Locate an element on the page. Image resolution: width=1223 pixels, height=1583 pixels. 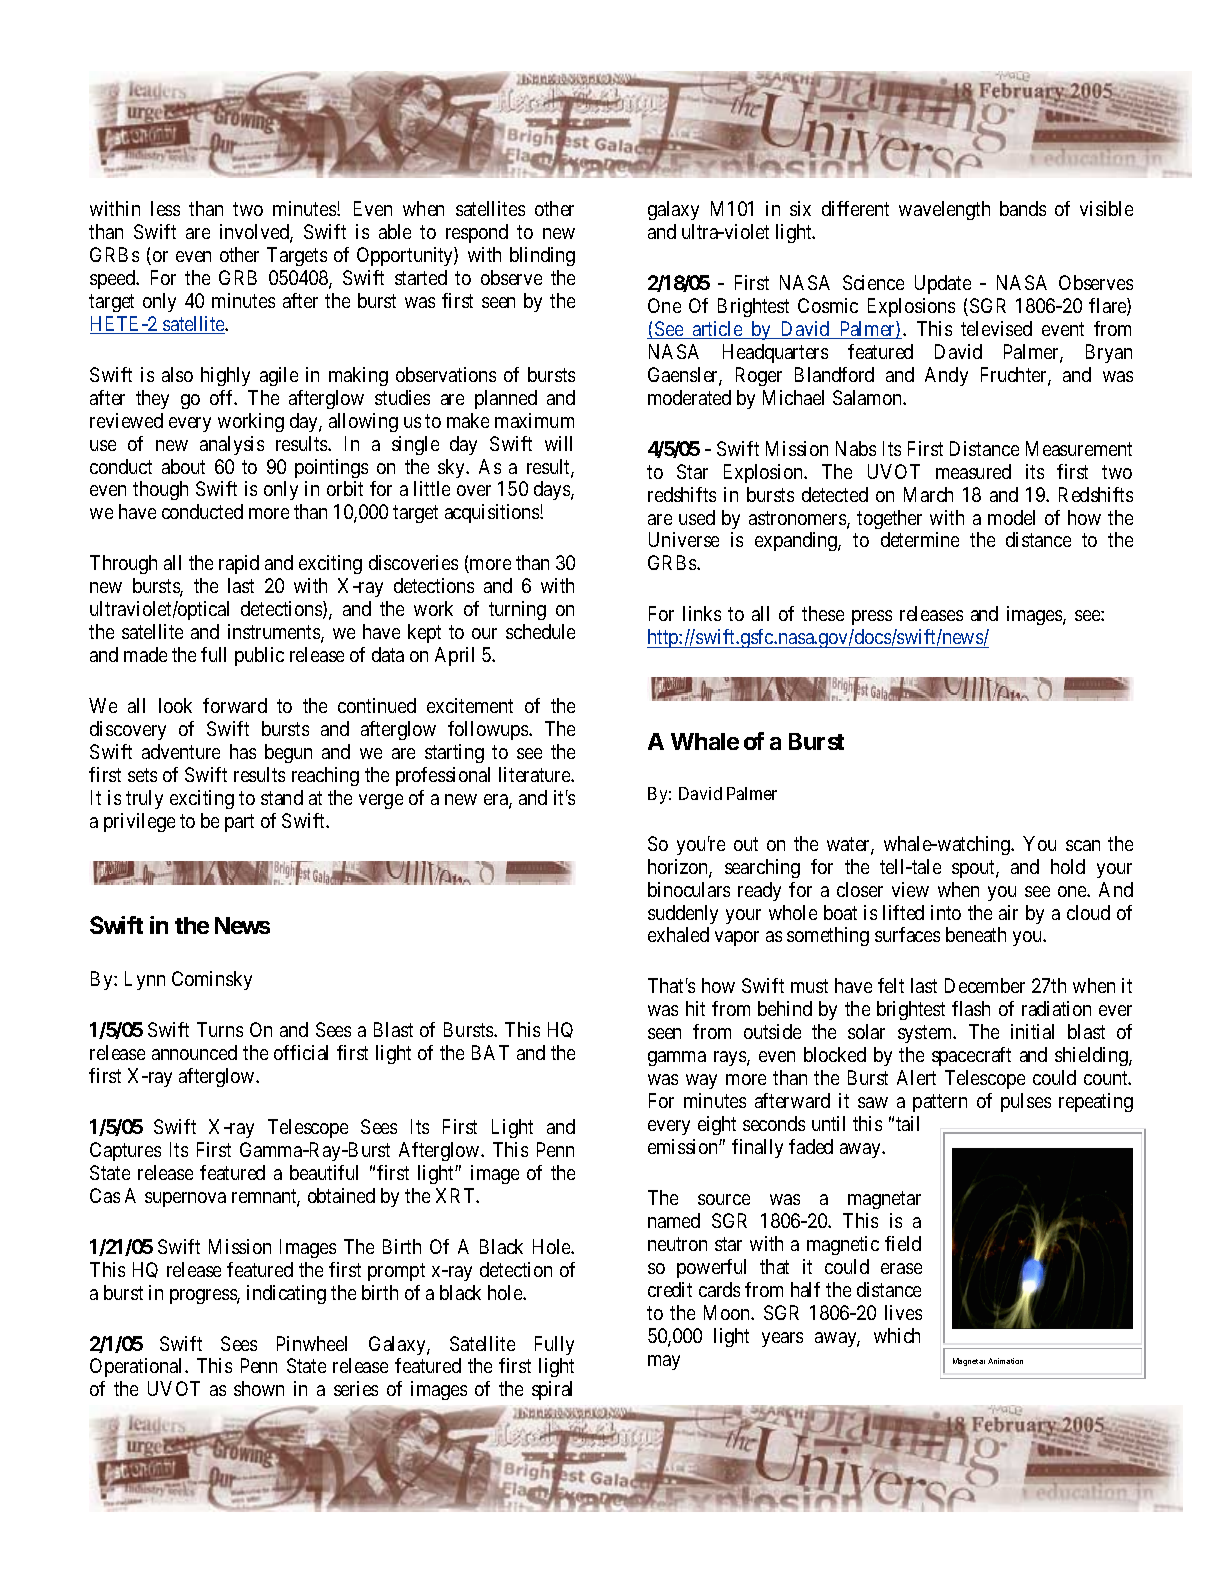
bands is located at coordinates (1023, 208).
